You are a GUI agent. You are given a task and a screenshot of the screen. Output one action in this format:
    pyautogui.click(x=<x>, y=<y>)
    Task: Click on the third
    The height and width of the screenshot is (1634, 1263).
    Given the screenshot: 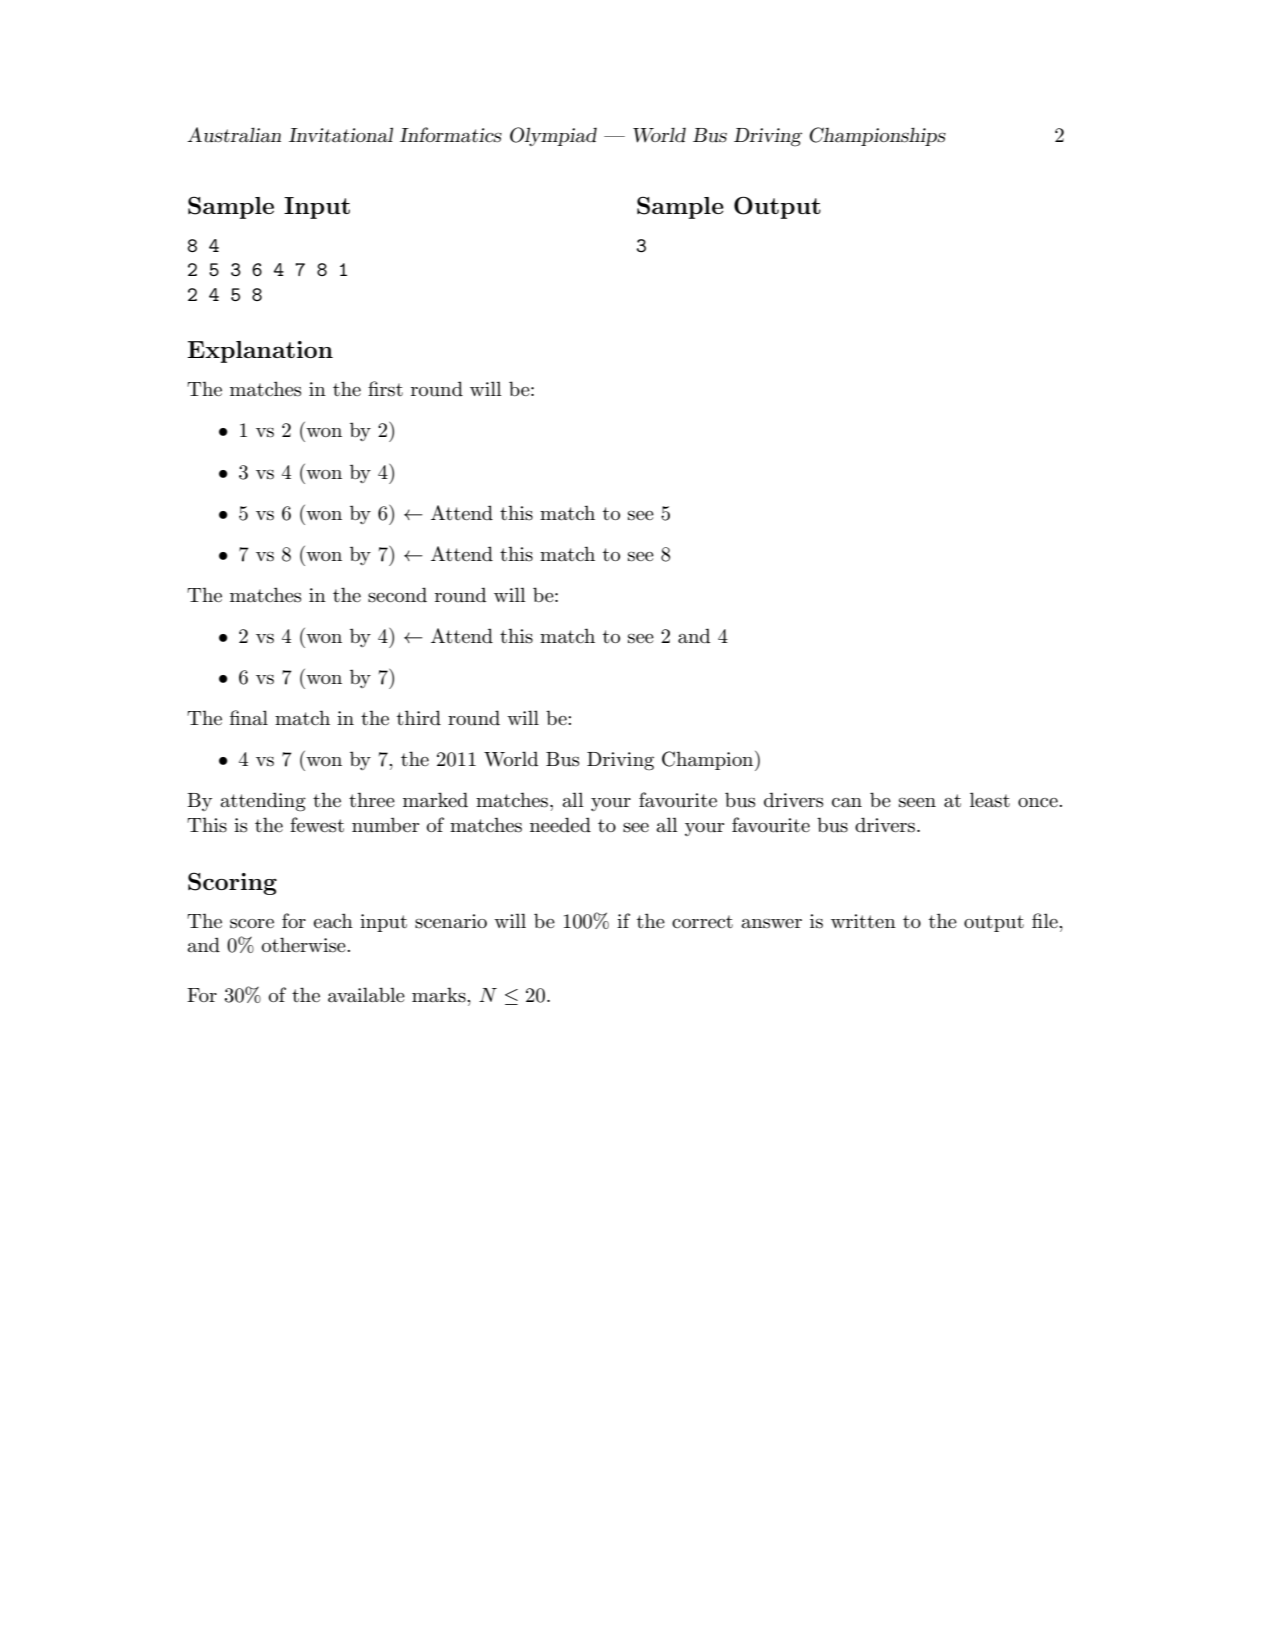 What is the action you would take?
    pyautogui.click(x=419, y=717)
